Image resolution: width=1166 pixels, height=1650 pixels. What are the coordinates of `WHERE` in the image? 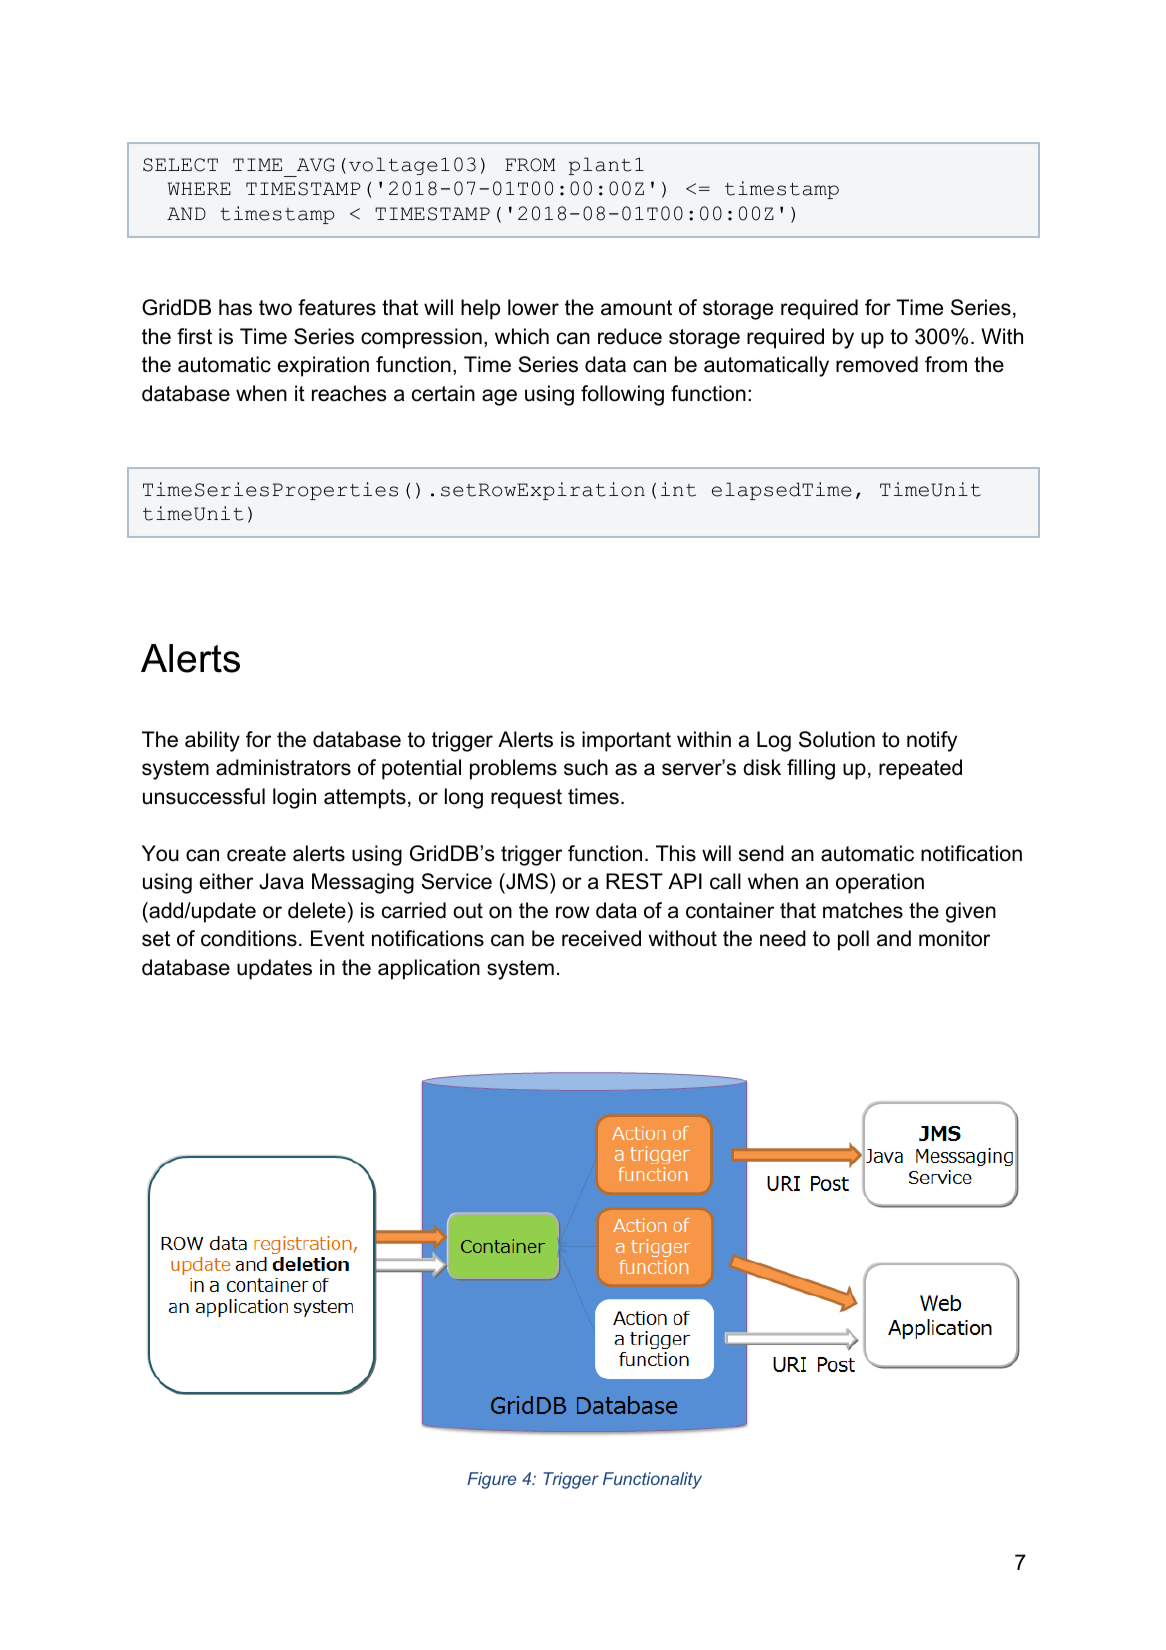 It's located at (199, 188).
